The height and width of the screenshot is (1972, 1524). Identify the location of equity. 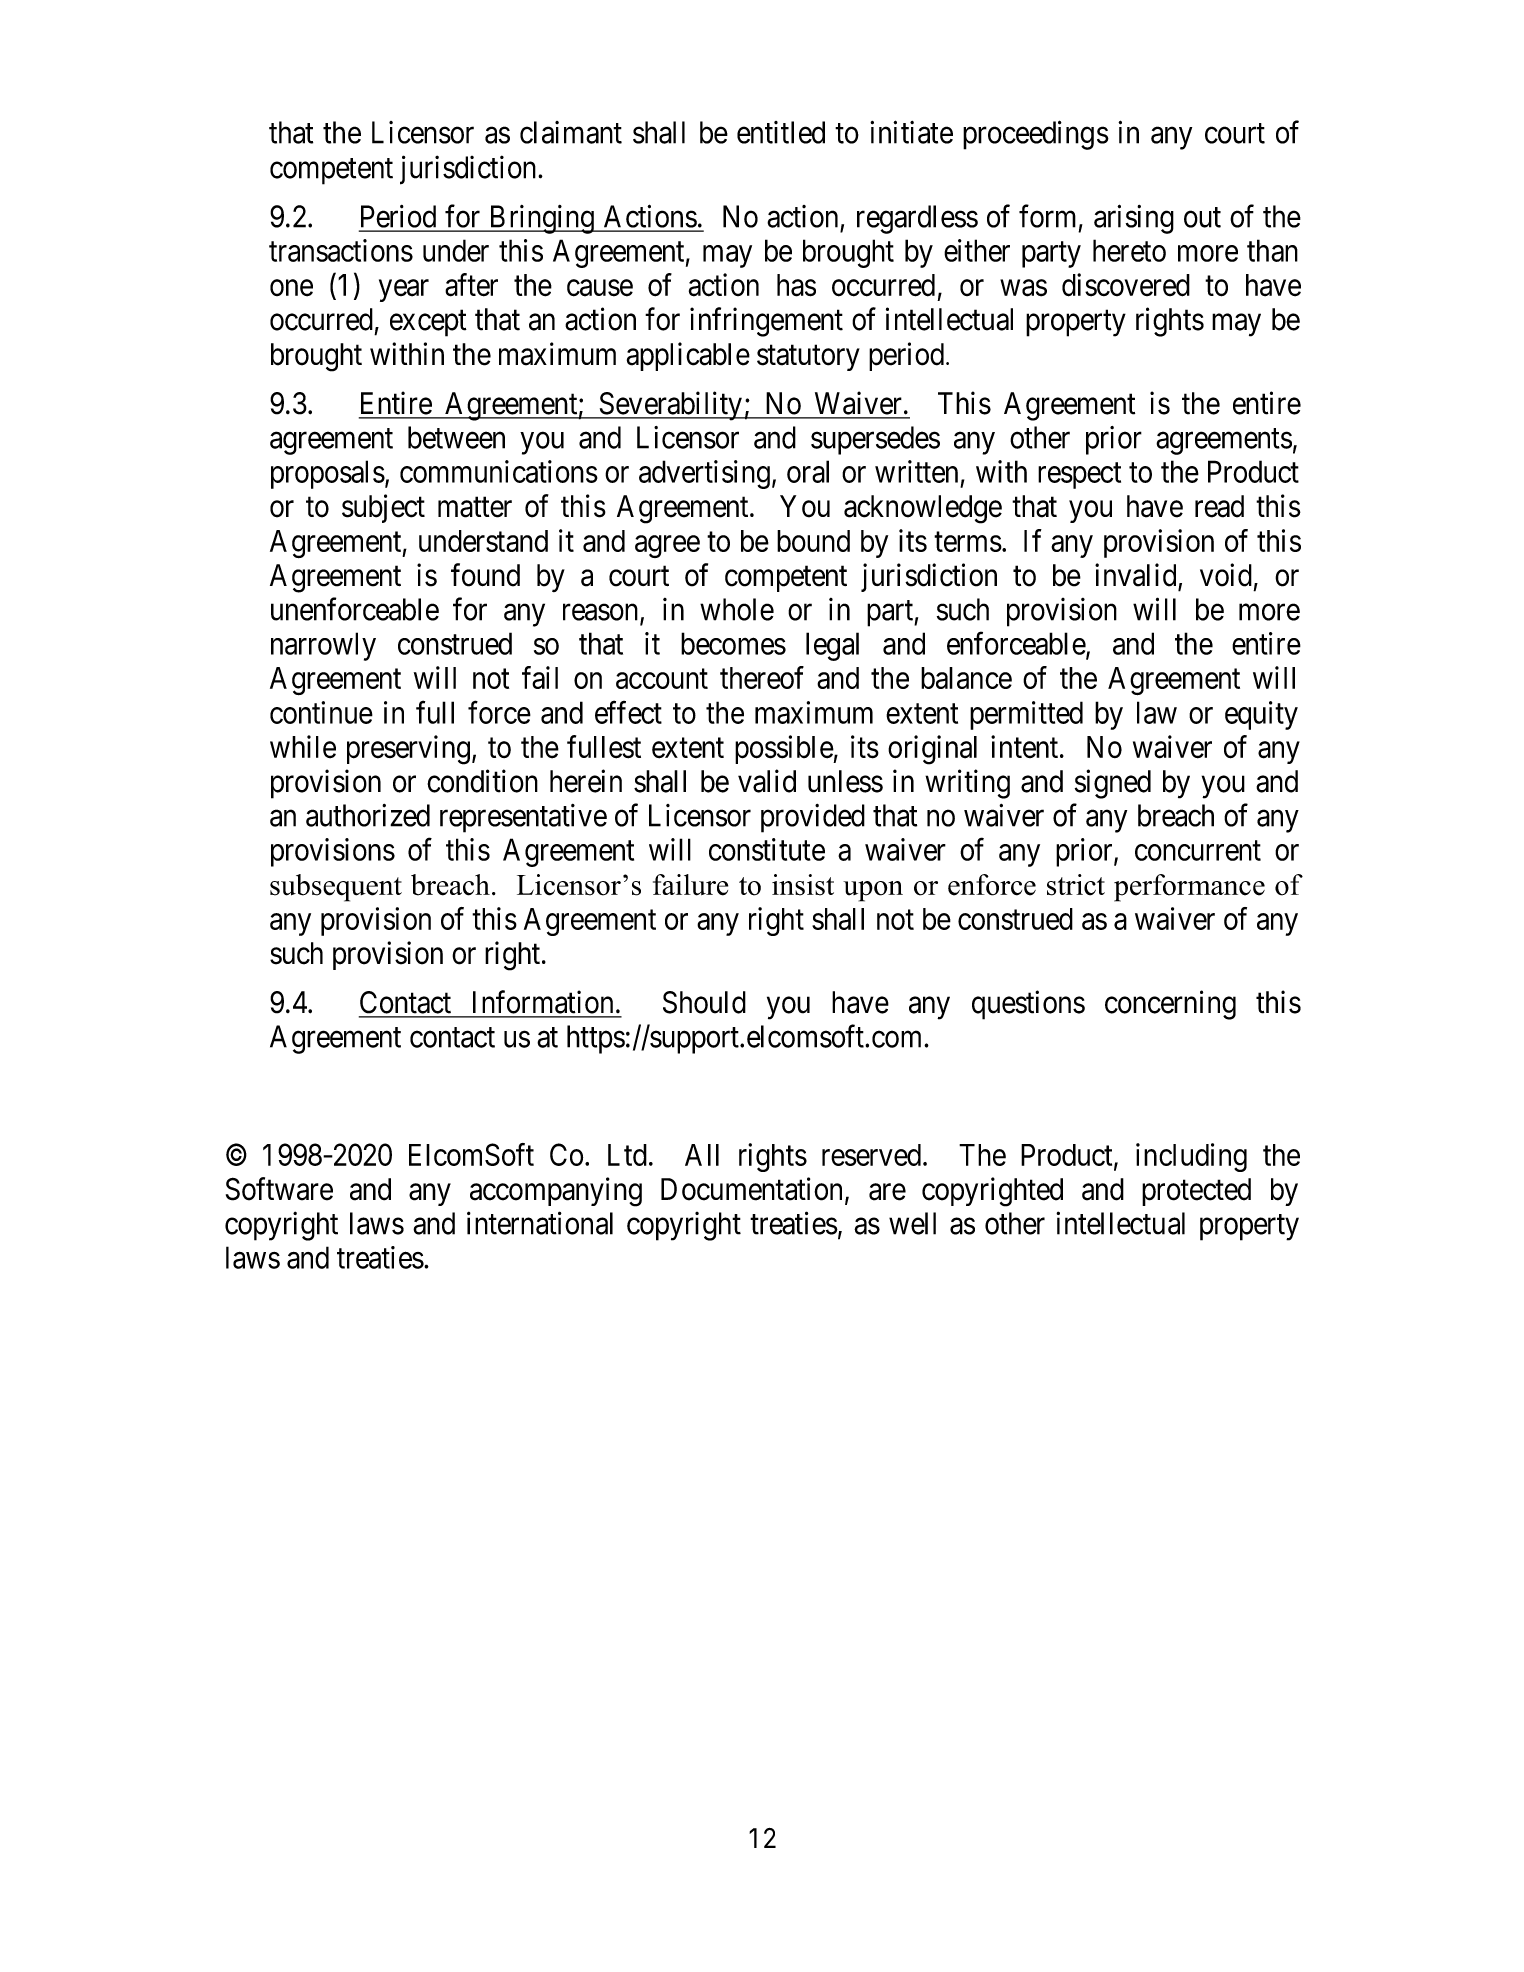
(1261, 715).
